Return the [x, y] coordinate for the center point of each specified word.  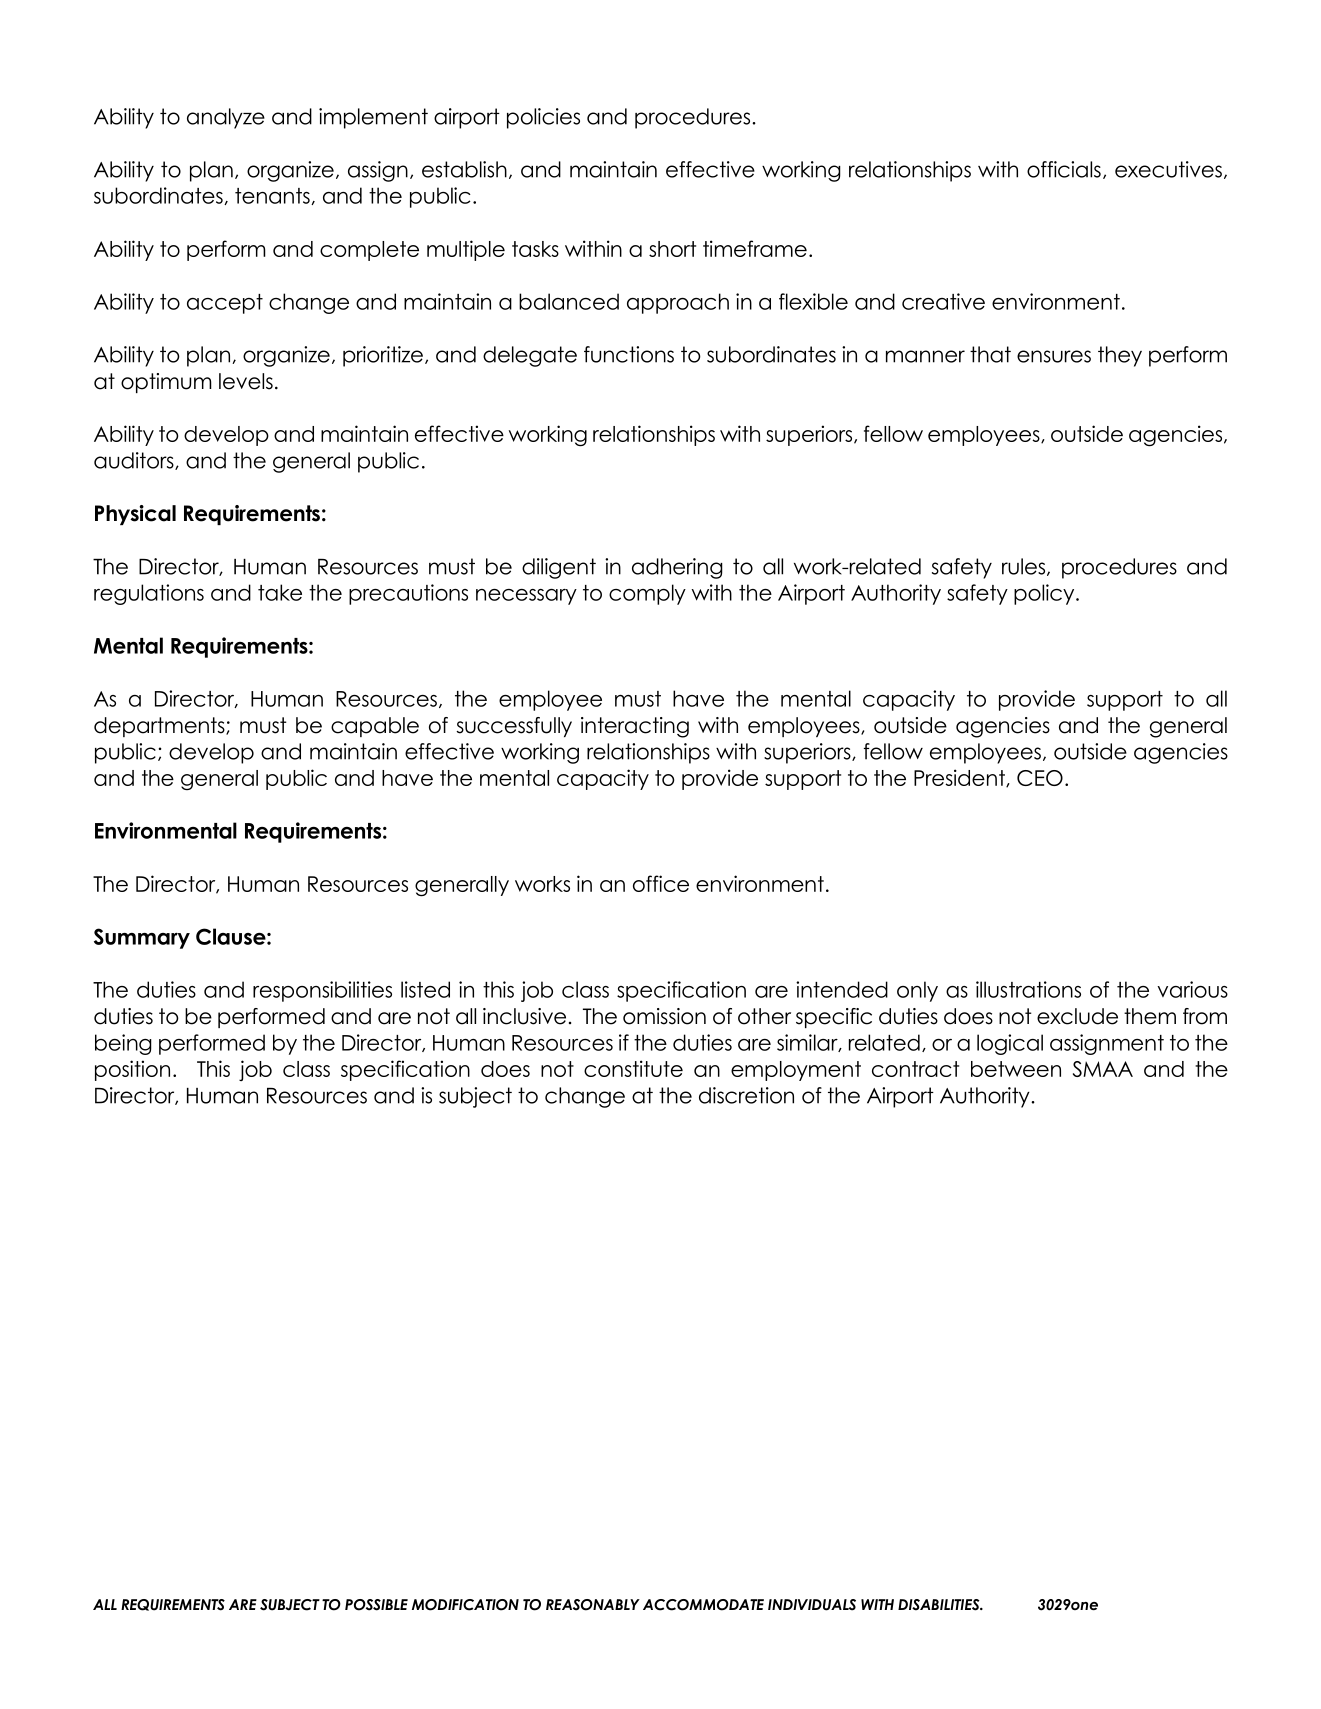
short [672, 249]
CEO [1040, 778]
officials [1064, 169]
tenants [273, 196]
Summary [142, 938]
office [661, 883]
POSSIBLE [376, 1605]
